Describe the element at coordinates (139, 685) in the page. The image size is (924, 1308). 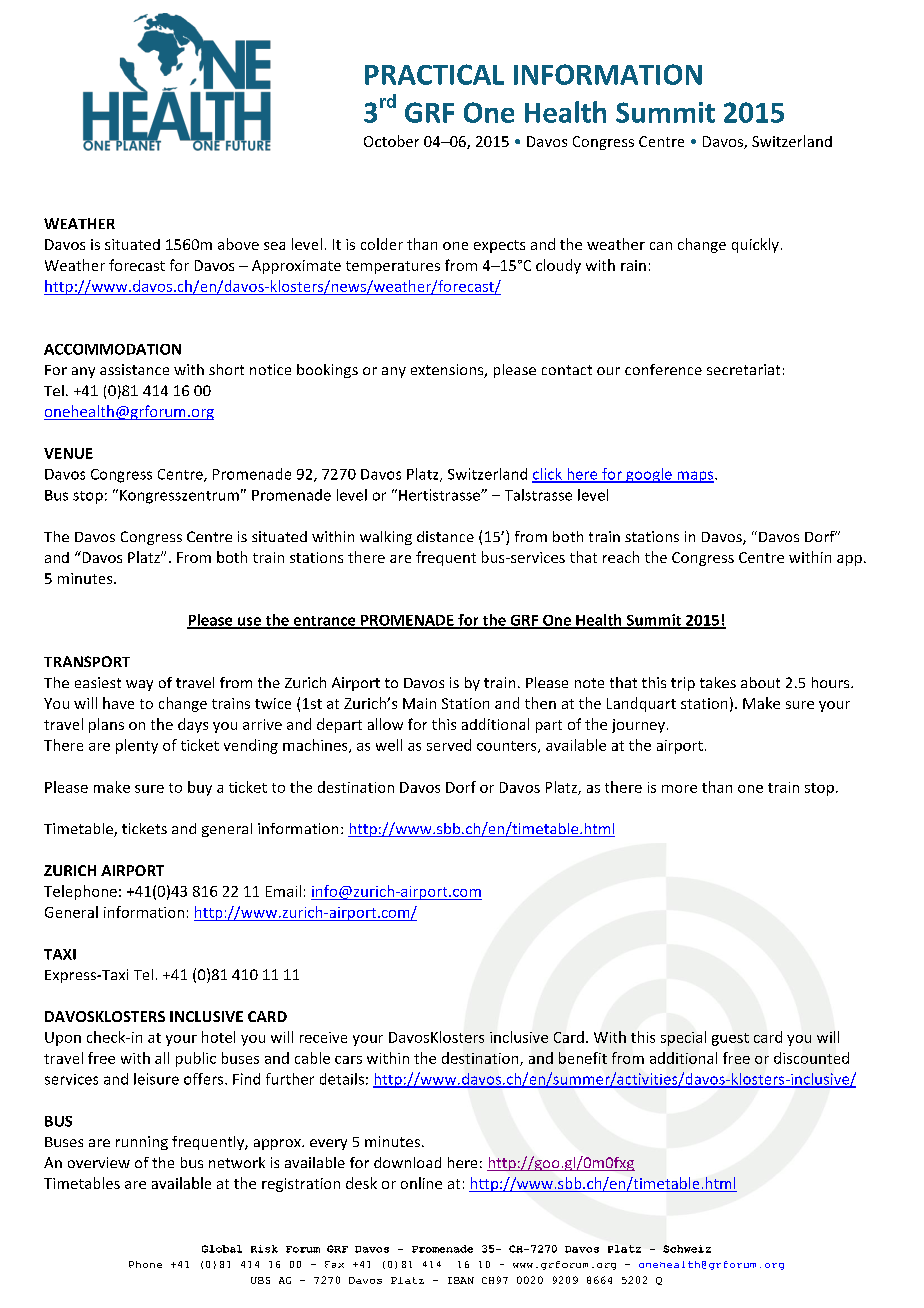
I see `way` at that location.
